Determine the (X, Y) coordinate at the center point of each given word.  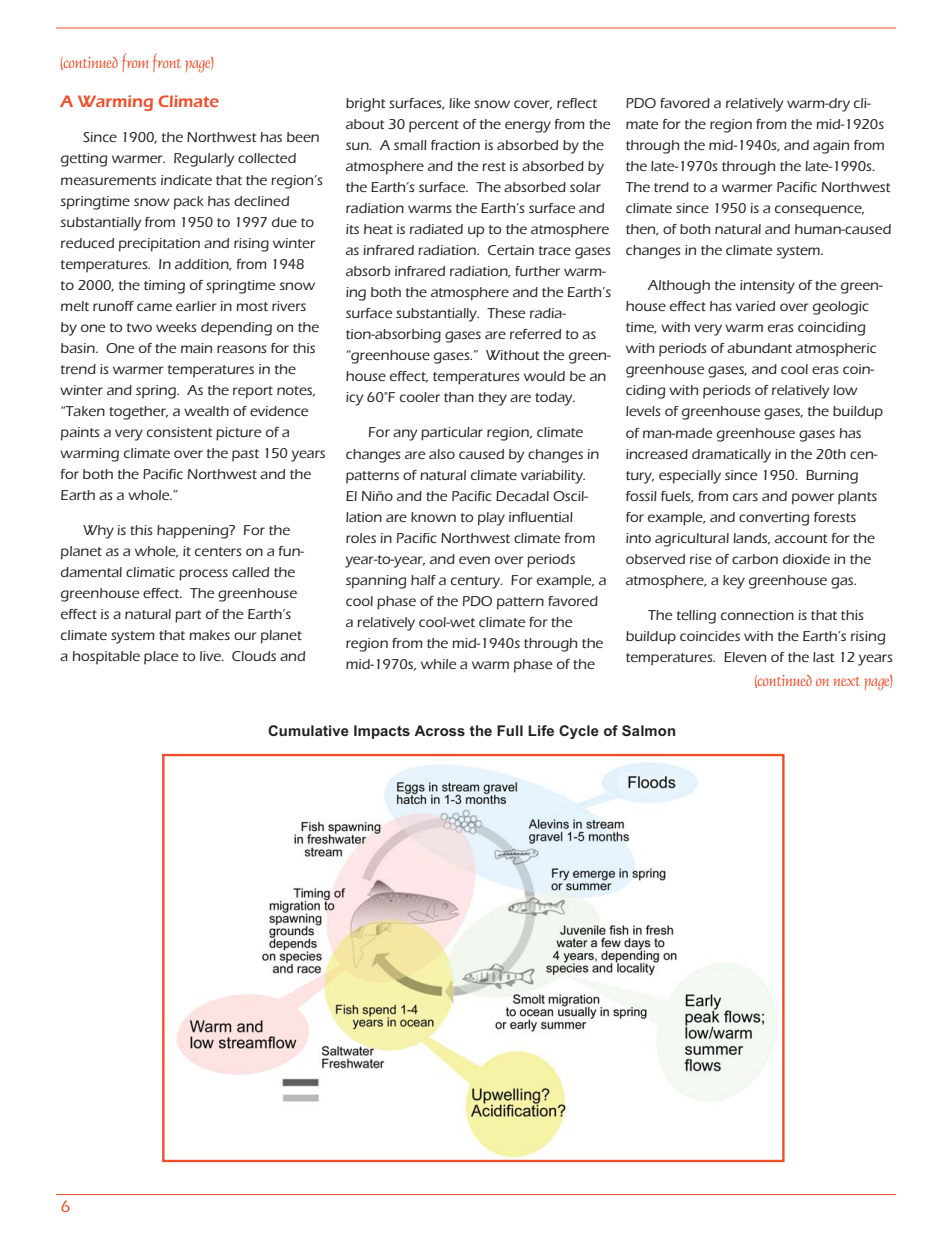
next (846, 681)
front (167, 62)
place (161, 657)
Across (439, 730)
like (459, 103)
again (831, 147)
